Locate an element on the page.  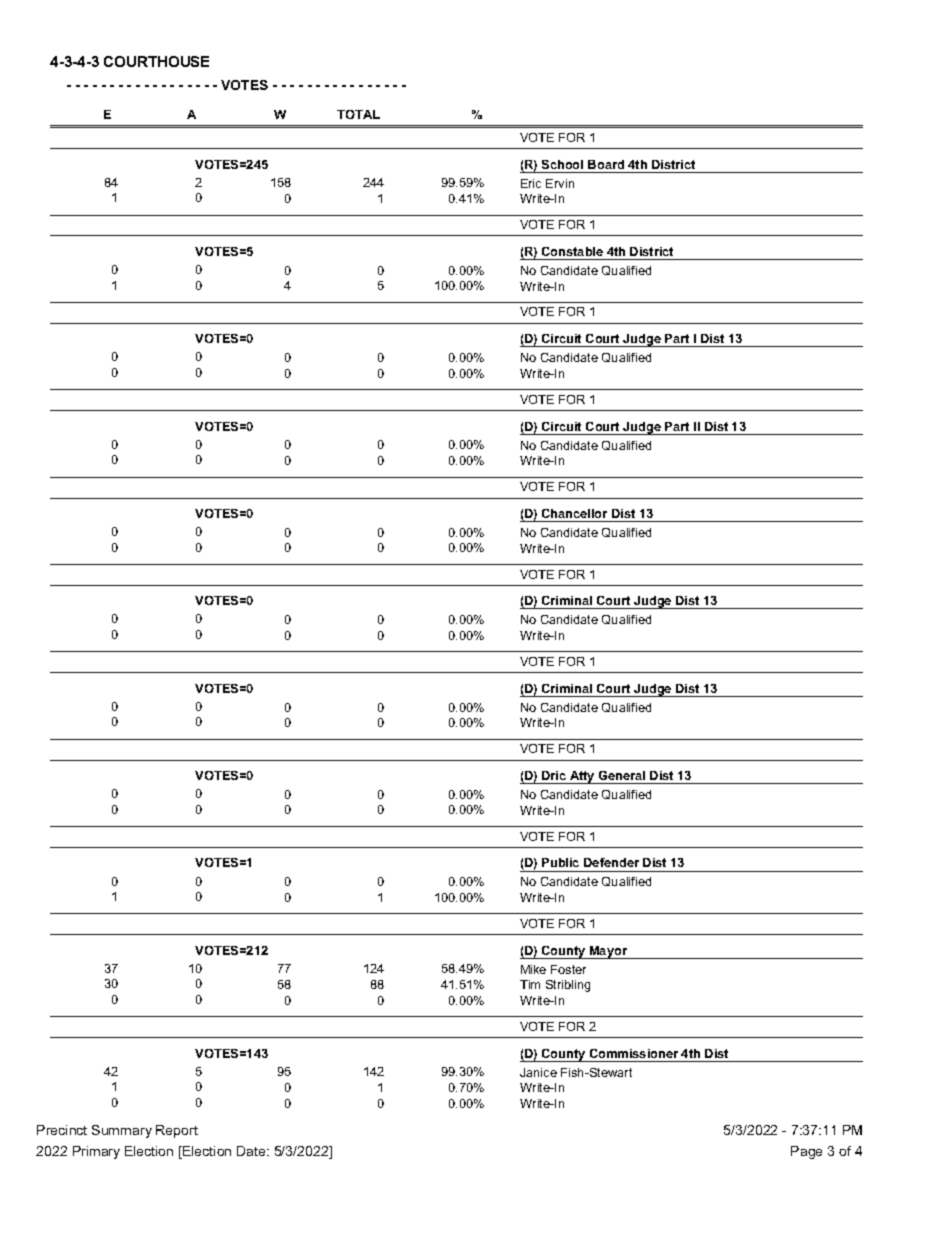
Page is located at coordinates (806, 1152).
